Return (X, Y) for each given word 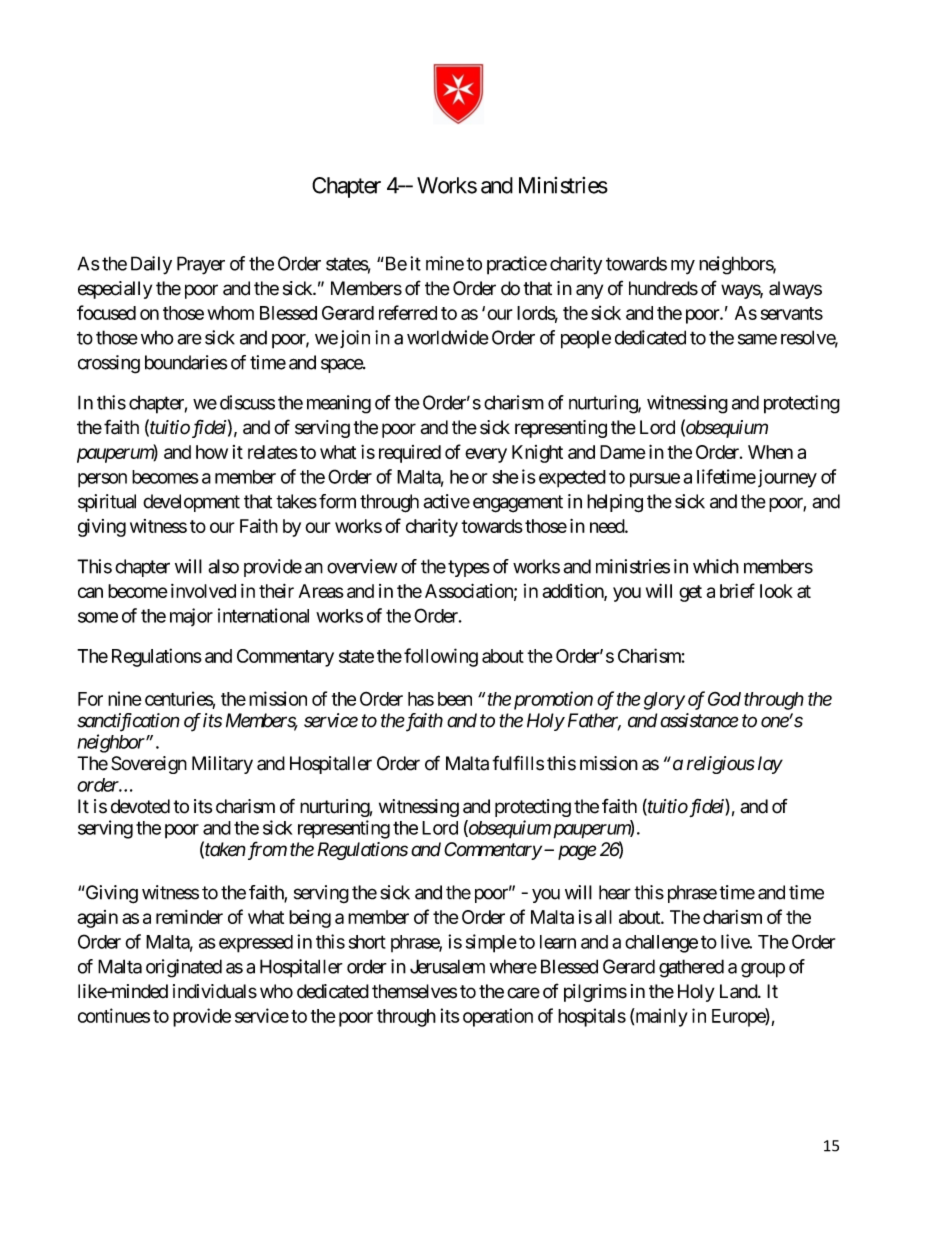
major (191, 617)
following (441, 657)
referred (408, 312)
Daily (151, 265)
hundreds (663, 288)
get (690, 593)
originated (184, 968)
